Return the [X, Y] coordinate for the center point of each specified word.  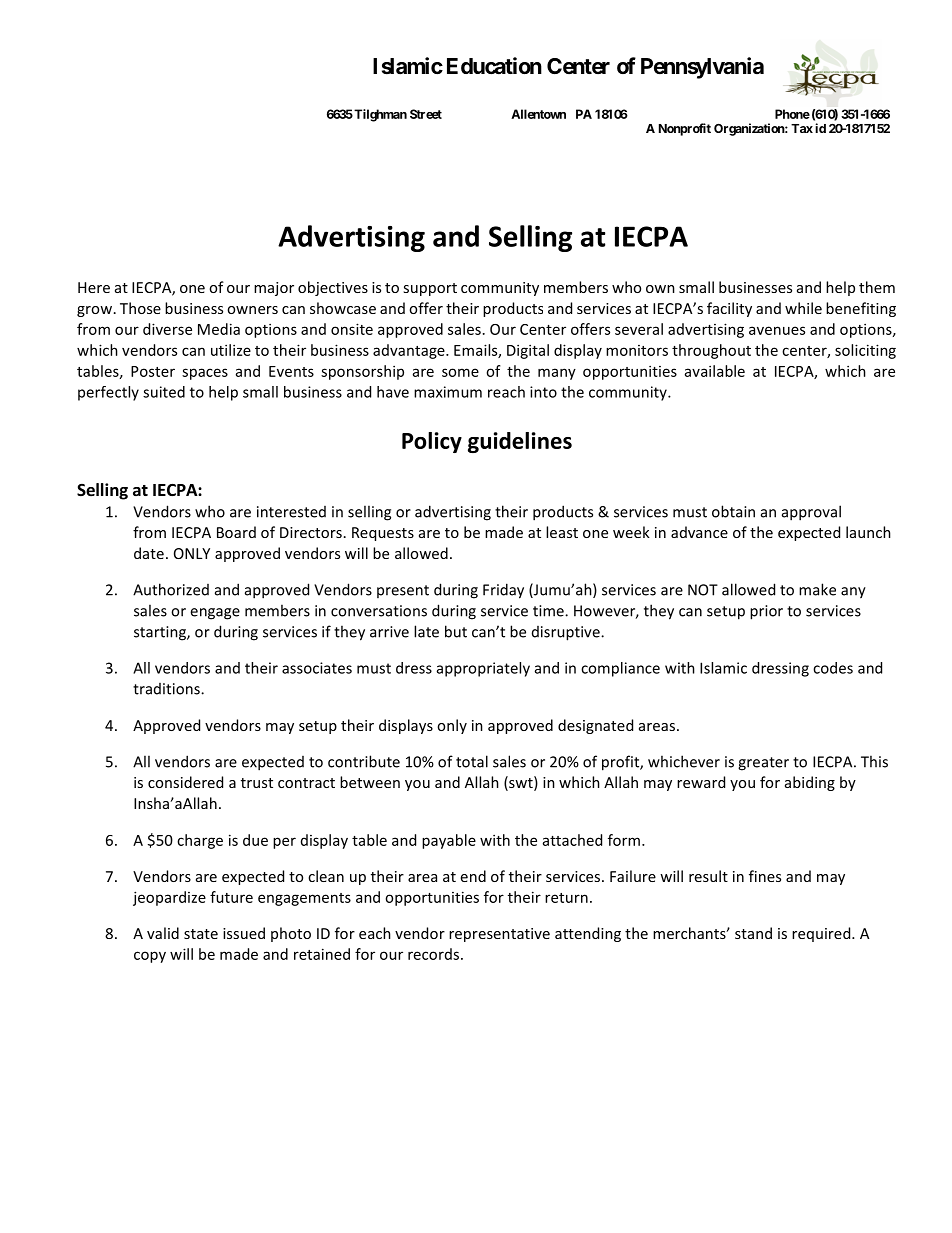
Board [236, 532]
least [562, 532]
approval [811, 513]
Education [494, 66]
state [201, 934]
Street [426, 114]
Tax [802, 128]
